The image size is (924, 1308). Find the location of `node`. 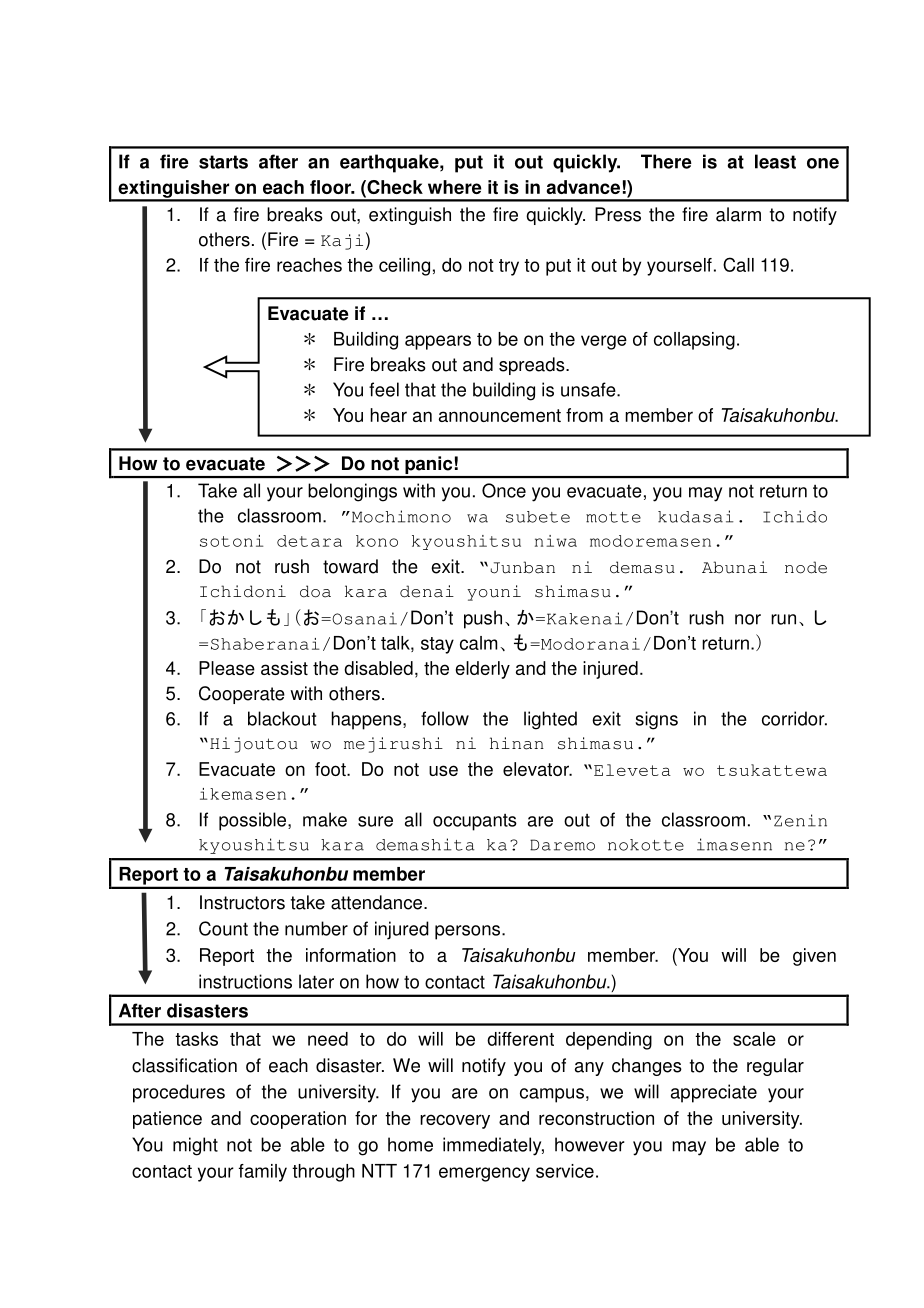

node is located at coordinates (806, 567).
